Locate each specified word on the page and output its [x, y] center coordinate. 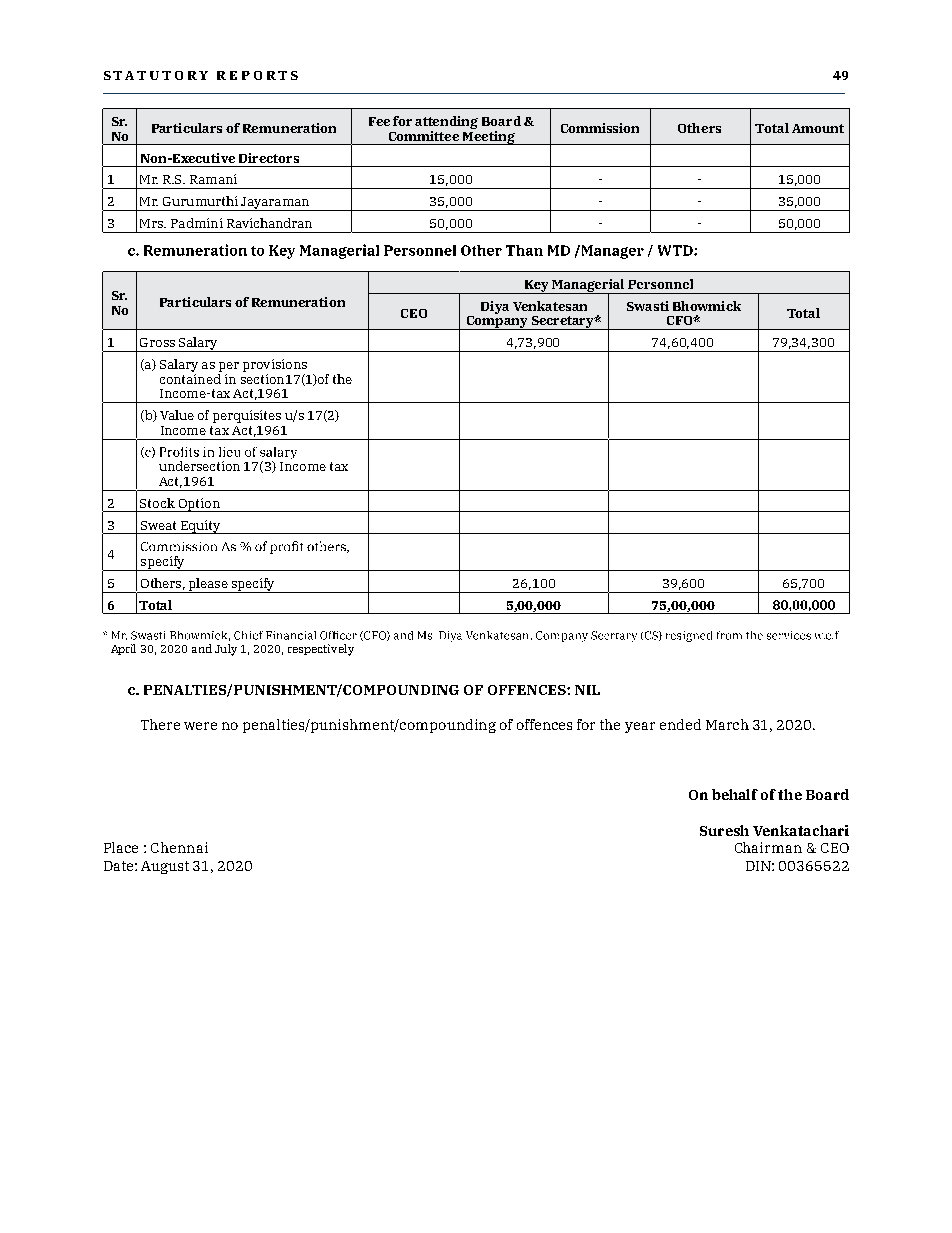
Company [497, 321]
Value [177, 415]
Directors [269, 158]
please [208, 585]
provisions [275, 365]
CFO [681, 320]
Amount [818, 128]
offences [544, 724]
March [727, 724]
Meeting [488, 136]
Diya [495, 307]
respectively [321, 650]
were [200, 726]
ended [680, 724]
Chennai [179, 847]
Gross [157, 342]
